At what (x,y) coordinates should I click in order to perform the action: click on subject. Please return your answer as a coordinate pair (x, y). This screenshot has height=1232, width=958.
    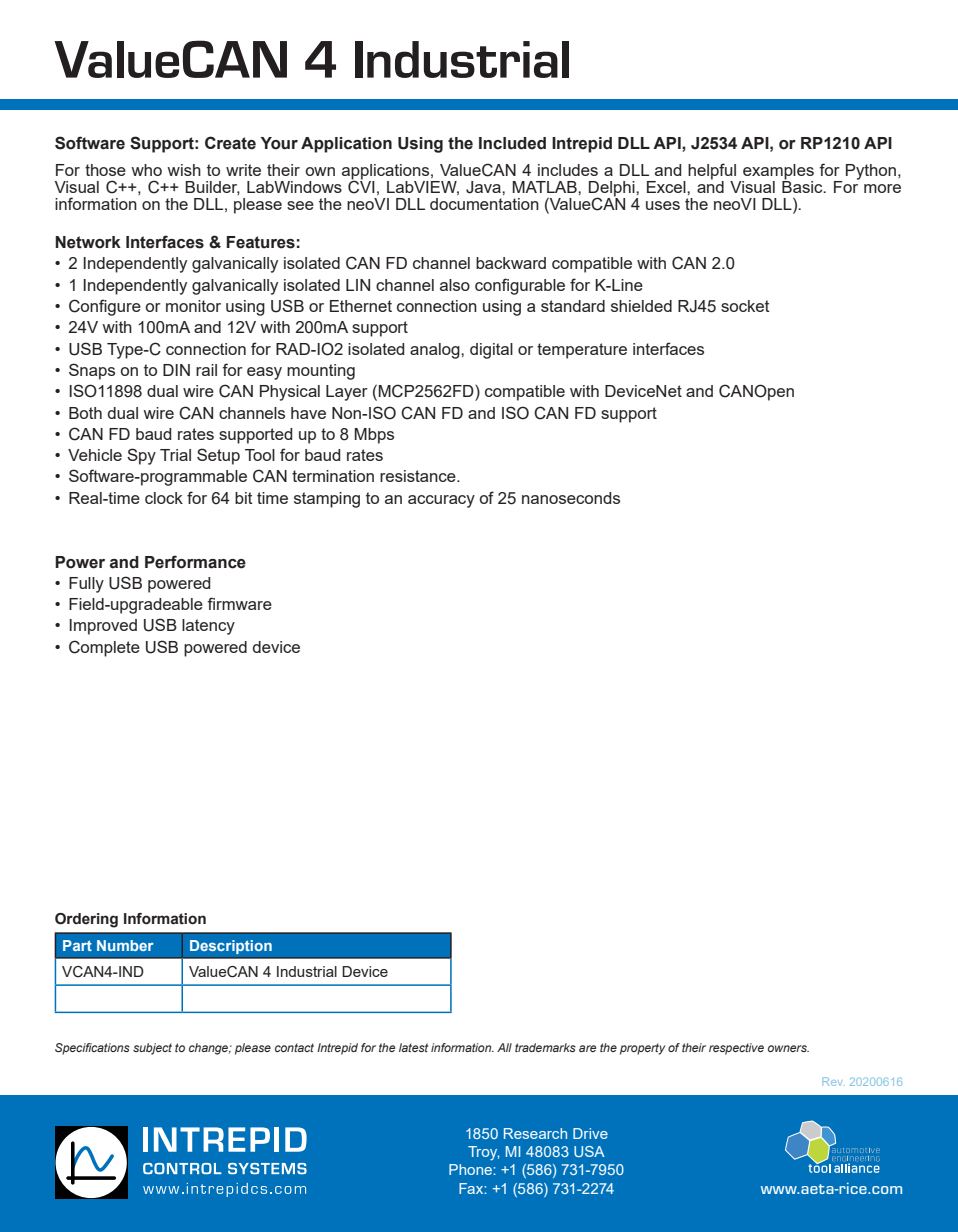
    Looking at the image, I should click on (152, 1049).
